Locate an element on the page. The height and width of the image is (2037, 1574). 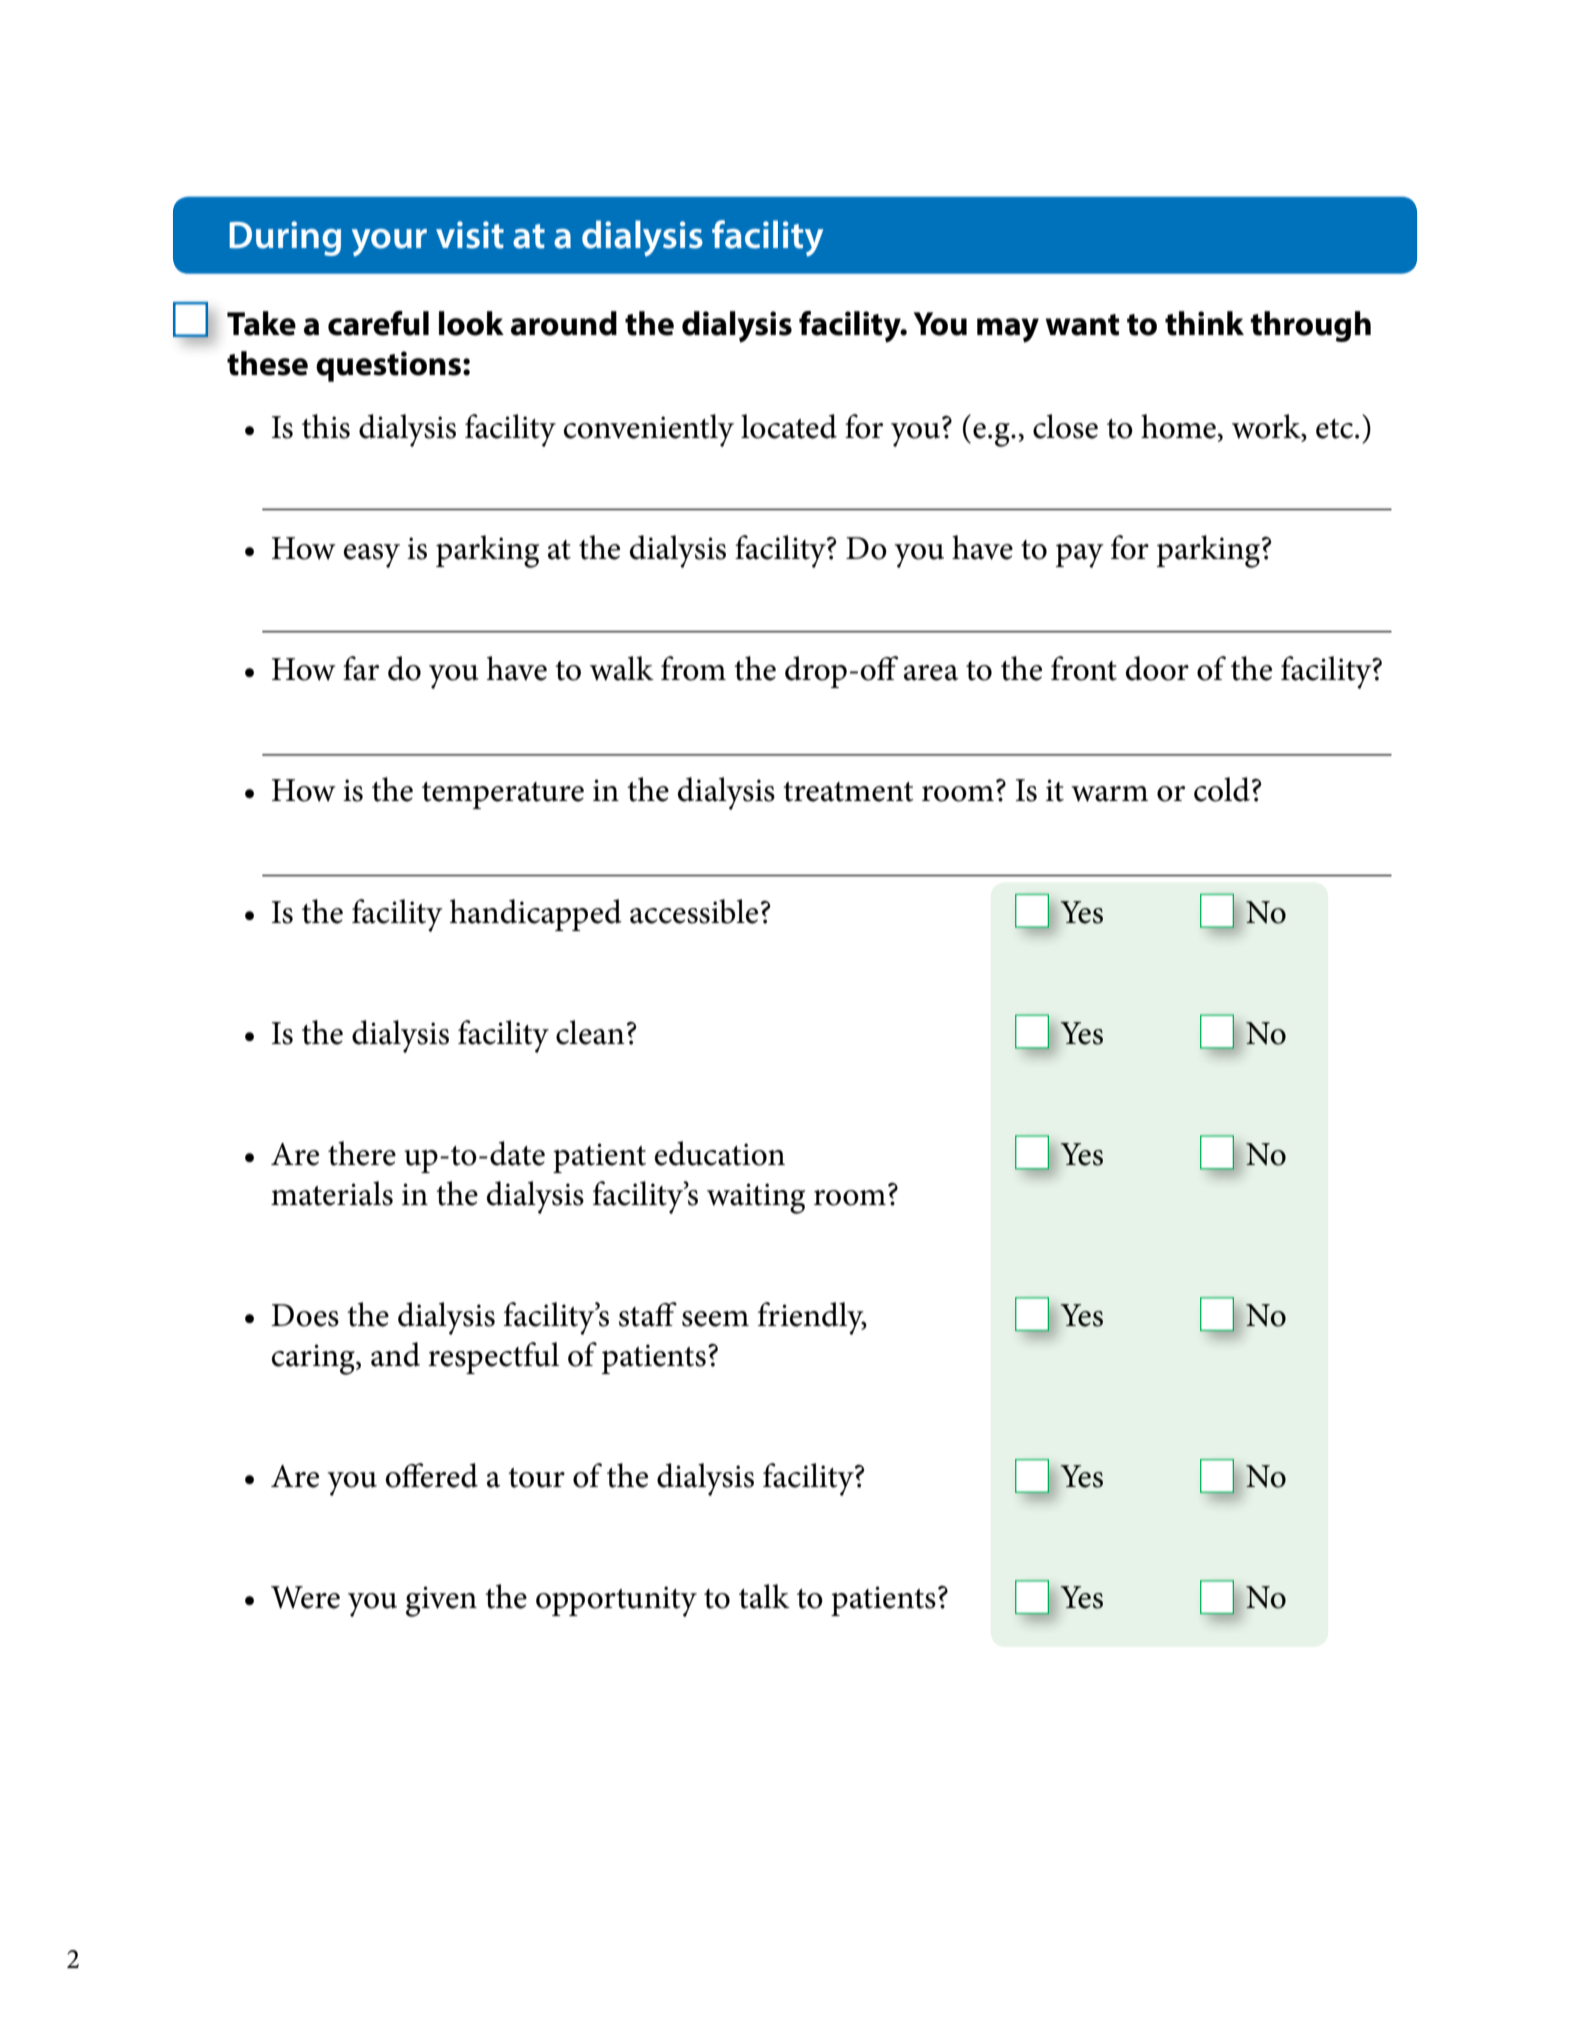
given is located at coordinates (441, 1601).
